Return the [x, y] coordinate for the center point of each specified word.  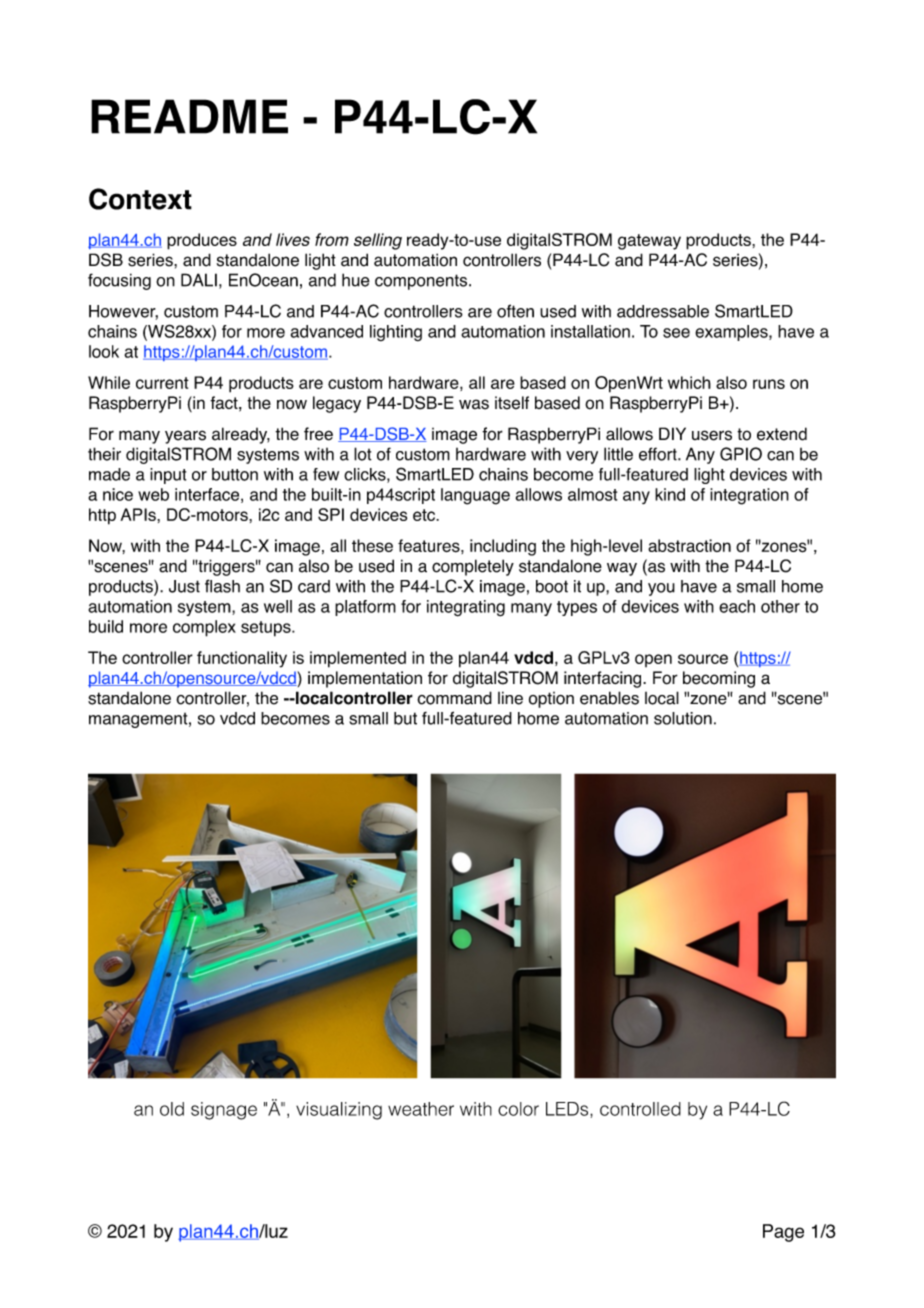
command [454, 698]
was [474, 404]
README [189, 116]
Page [783, 1233]
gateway [649, 242]
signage [224, 1111]
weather [421, 1109]
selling [378, 241]
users [712, 435]
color [518, 1109]
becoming [719, 679]
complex [204, 628]
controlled [640, 1109]
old [172, 1109]
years [185, 437]
